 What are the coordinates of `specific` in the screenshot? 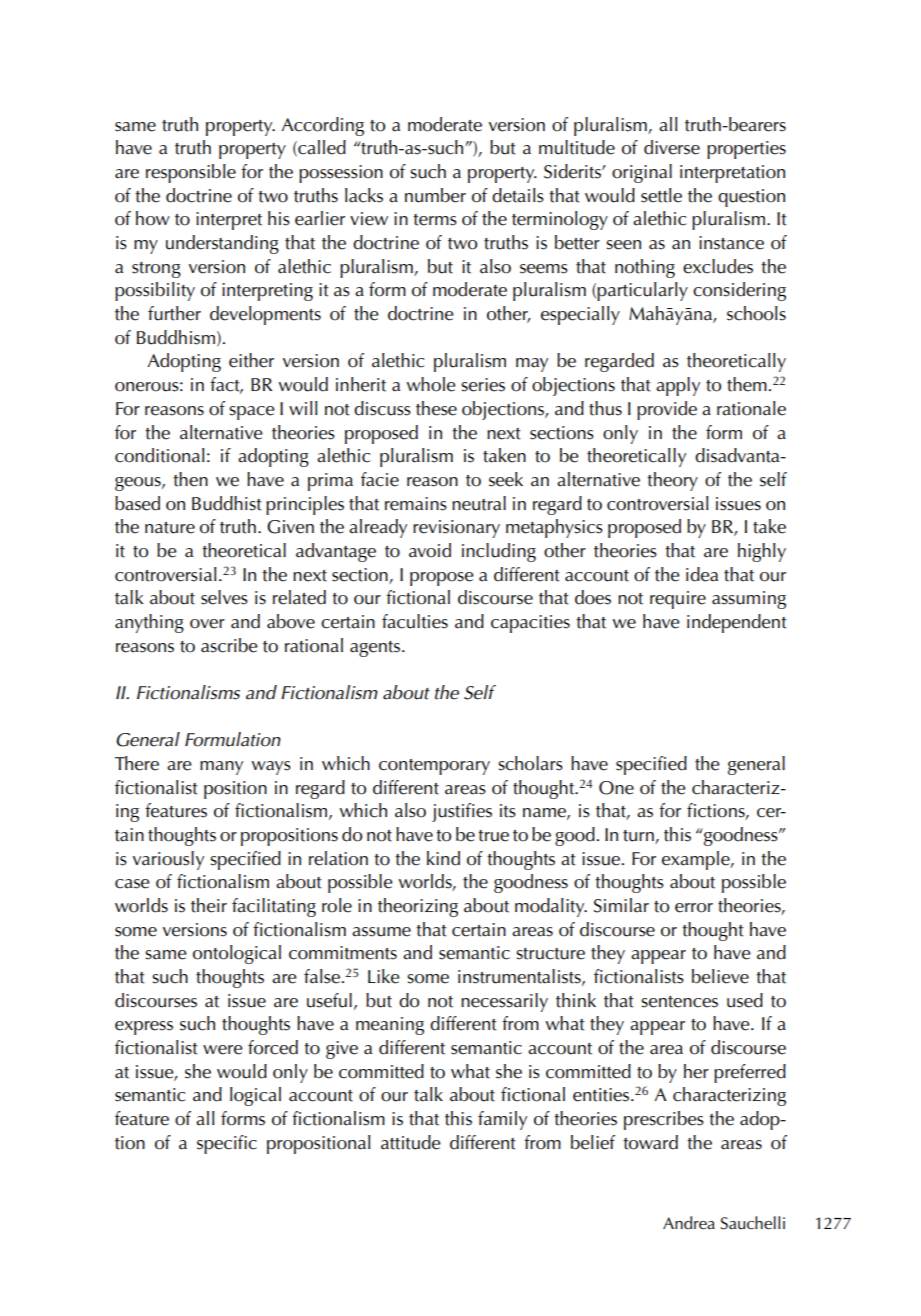 It's located at (227, 1144).
